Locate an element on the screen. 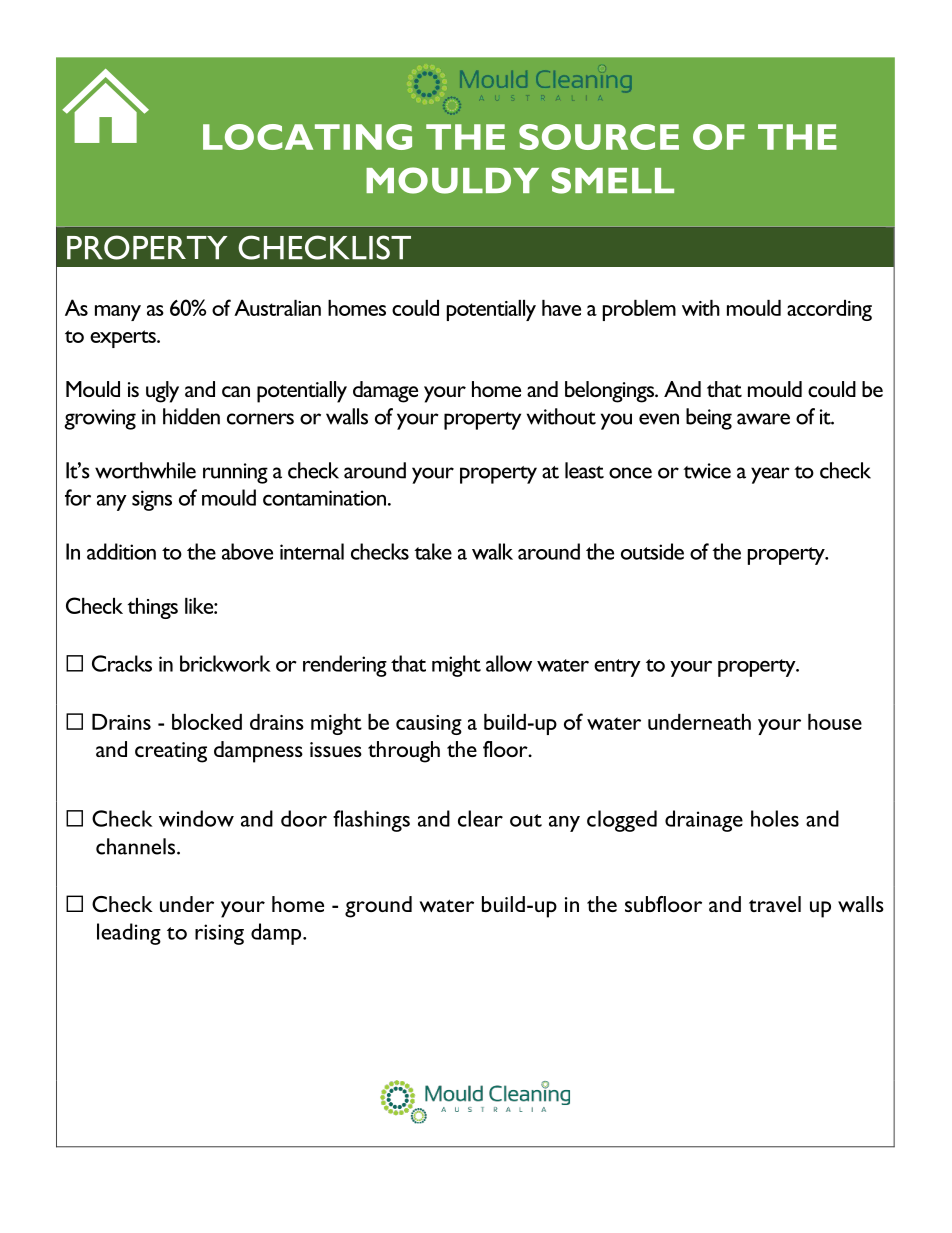 Image resolution: width=952 pixels, height=1233 pixels. travel is located at coordinates (775, 904).
